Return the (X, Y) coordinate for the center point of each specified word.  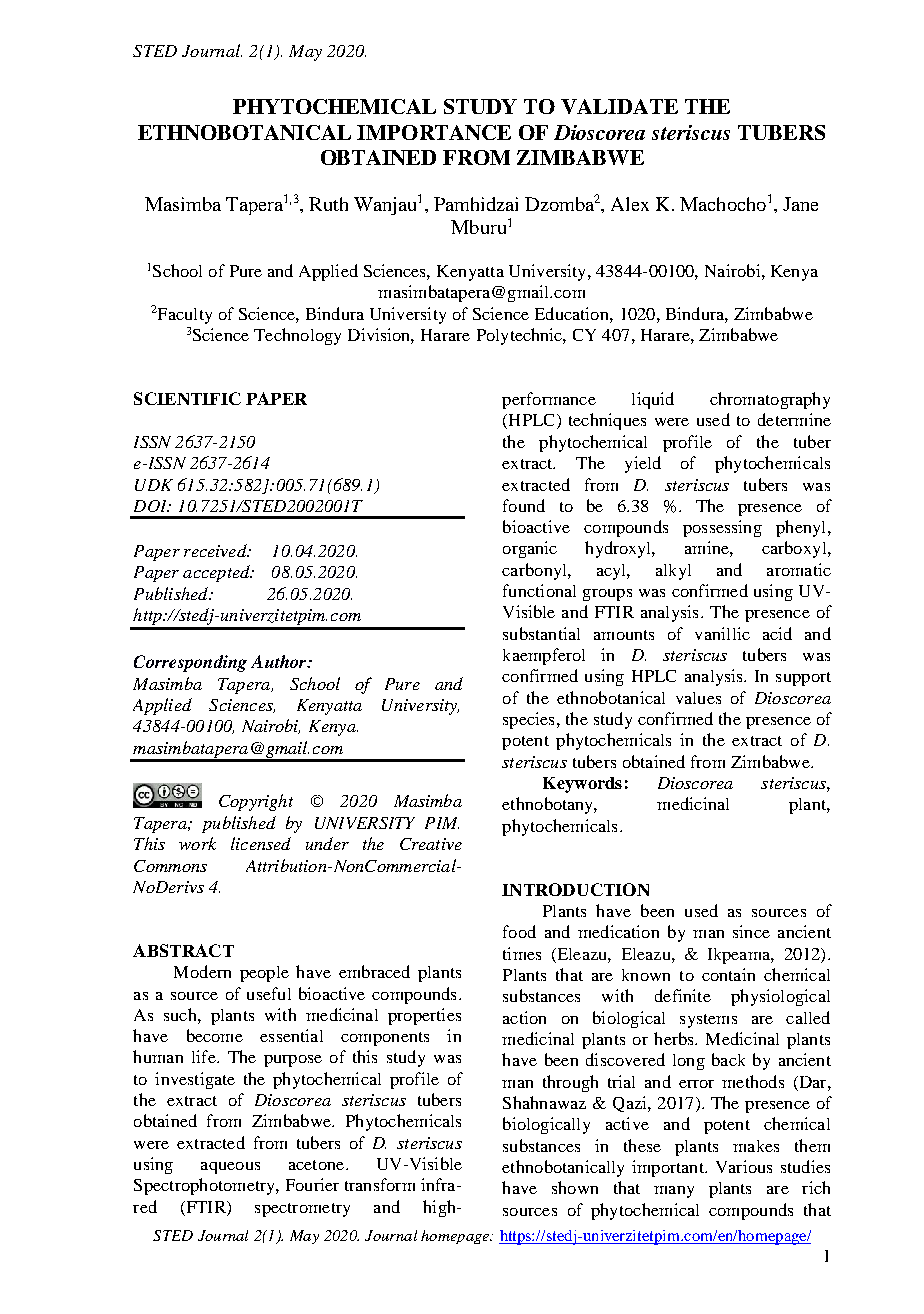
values (698, 698)
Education (573, 313)
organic (530, 549)
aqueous (230, 1168)
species (528, 720)
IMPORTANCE (434, 132)
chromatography (770, 400)
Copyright (256, 802)
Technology (297, 336)
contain (728, 974)
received (216, 550)
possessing (722, 528)
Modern (202, 971)
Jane (800, 204)
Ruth (328, 204)
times (522, 953)
